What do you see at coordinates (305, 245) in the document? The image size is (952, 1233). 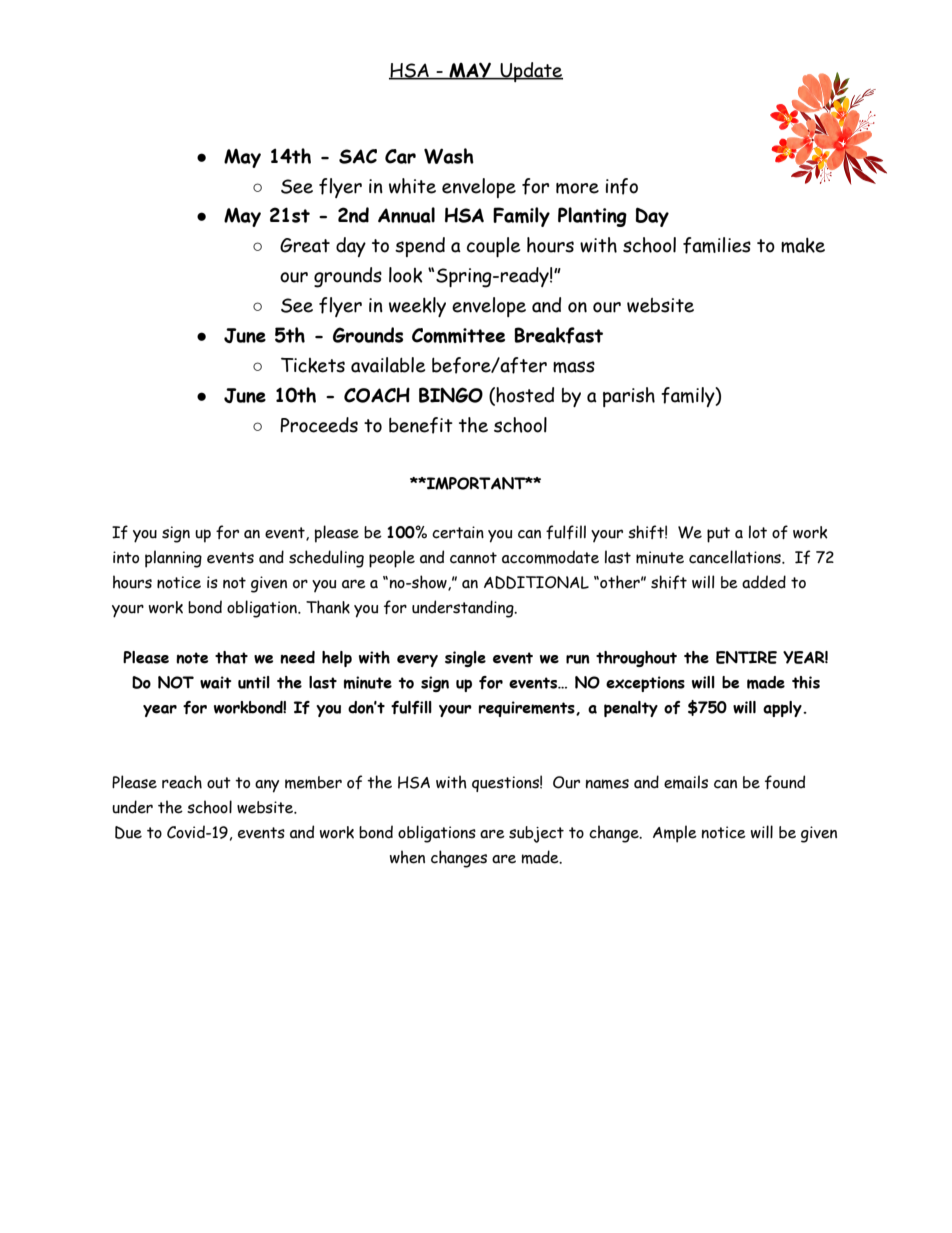 I see `Great` at bounding box center [305, 245].
